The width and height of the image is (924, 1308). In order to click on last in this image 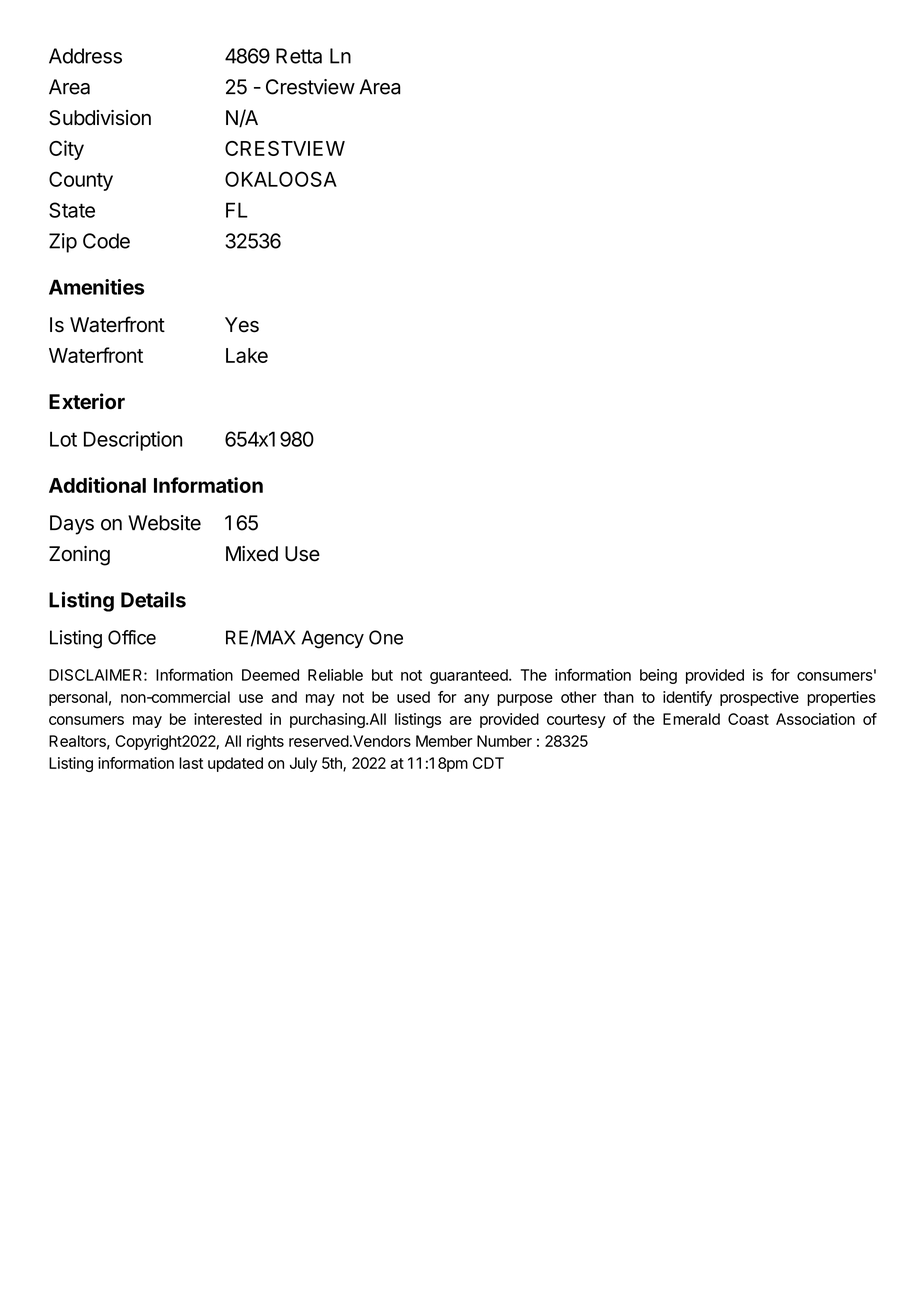, I will do `click(191, 763)`.
